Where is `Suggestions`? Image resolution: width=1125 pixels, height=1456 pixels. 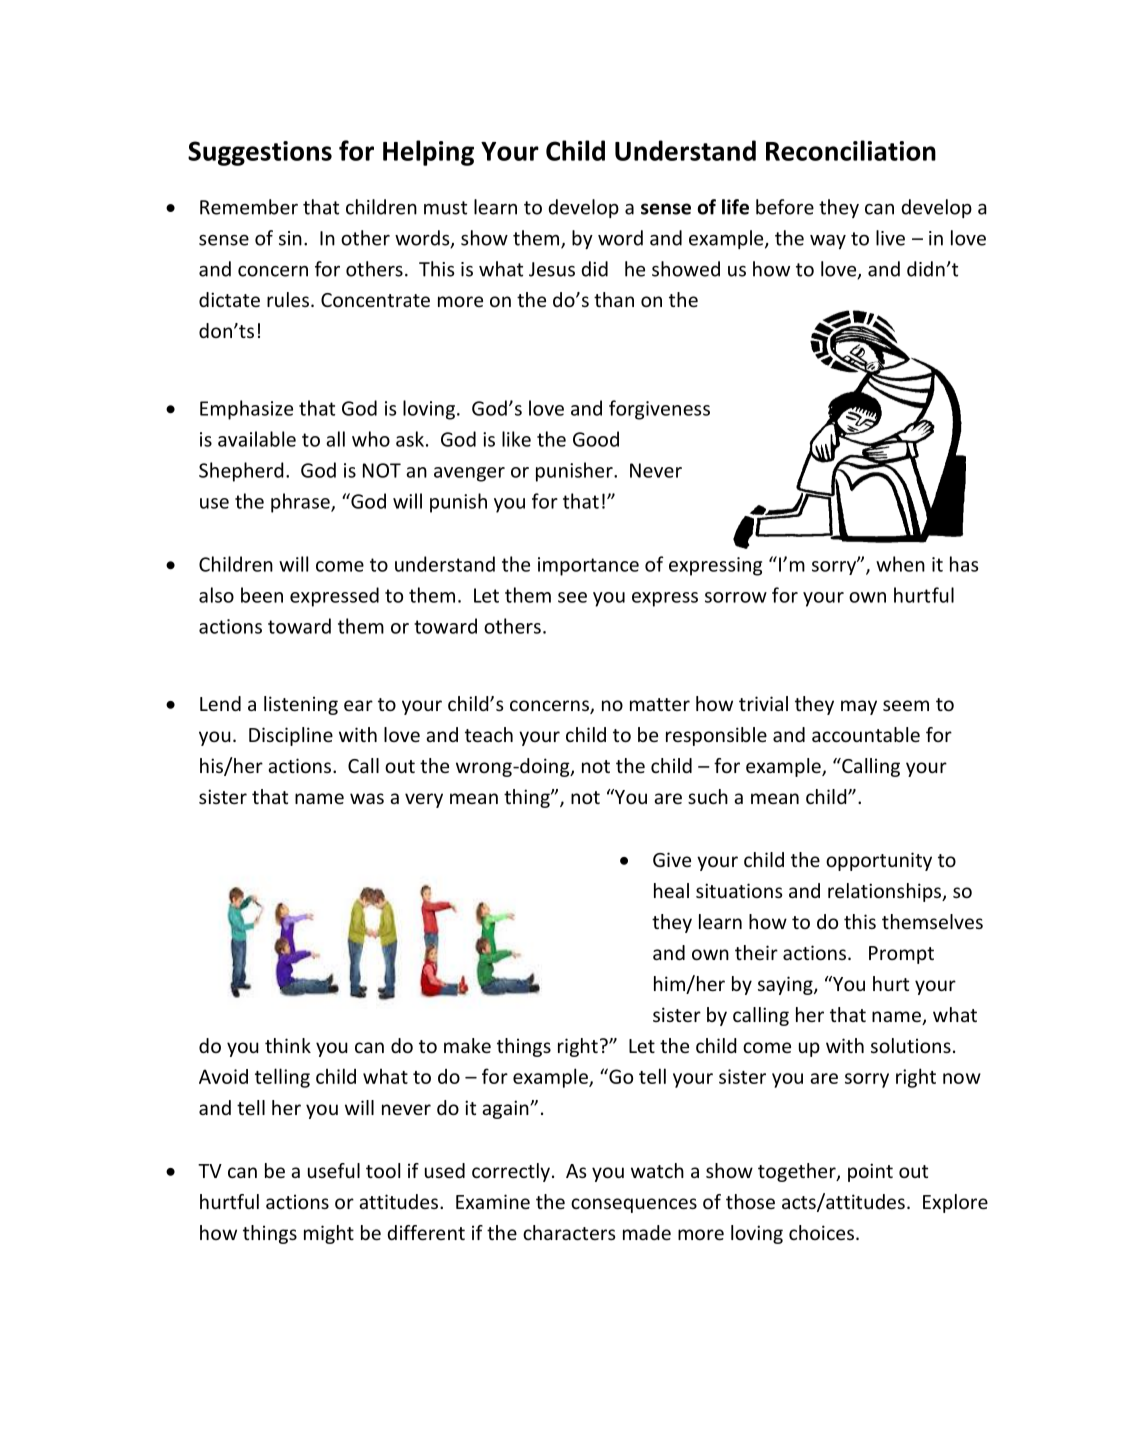 Suggestions is located at coordinates (260, 153).
